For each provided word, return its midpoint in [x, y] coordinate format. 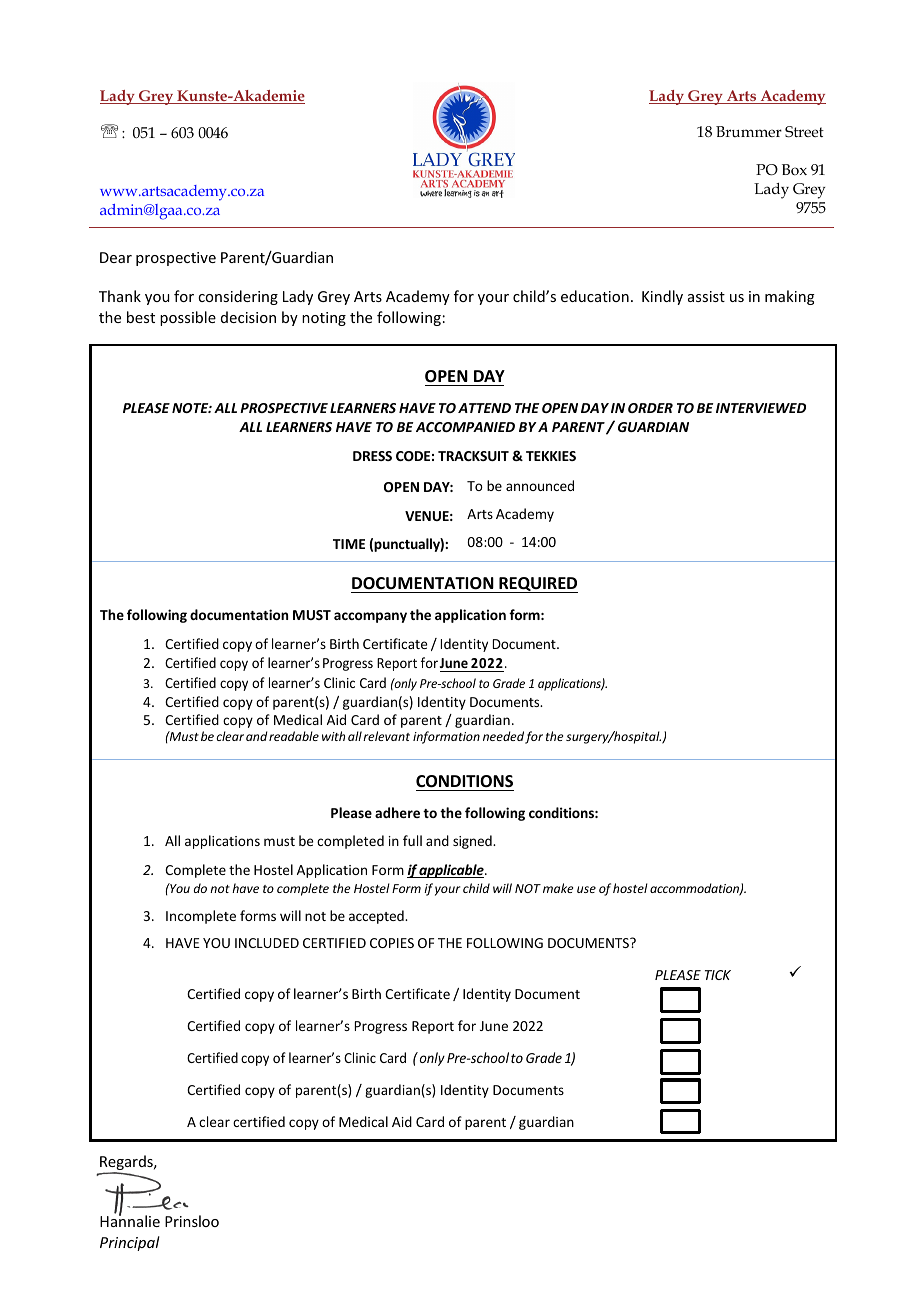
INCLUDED [267, 943]
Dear [116, 257]
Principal [130, 1243]
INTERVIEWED [761, 408]
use [586, 889]
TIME [349, 544]
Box [794, 170]
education [595, 296]
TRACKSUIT [473, 456]
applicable [452, 871]
